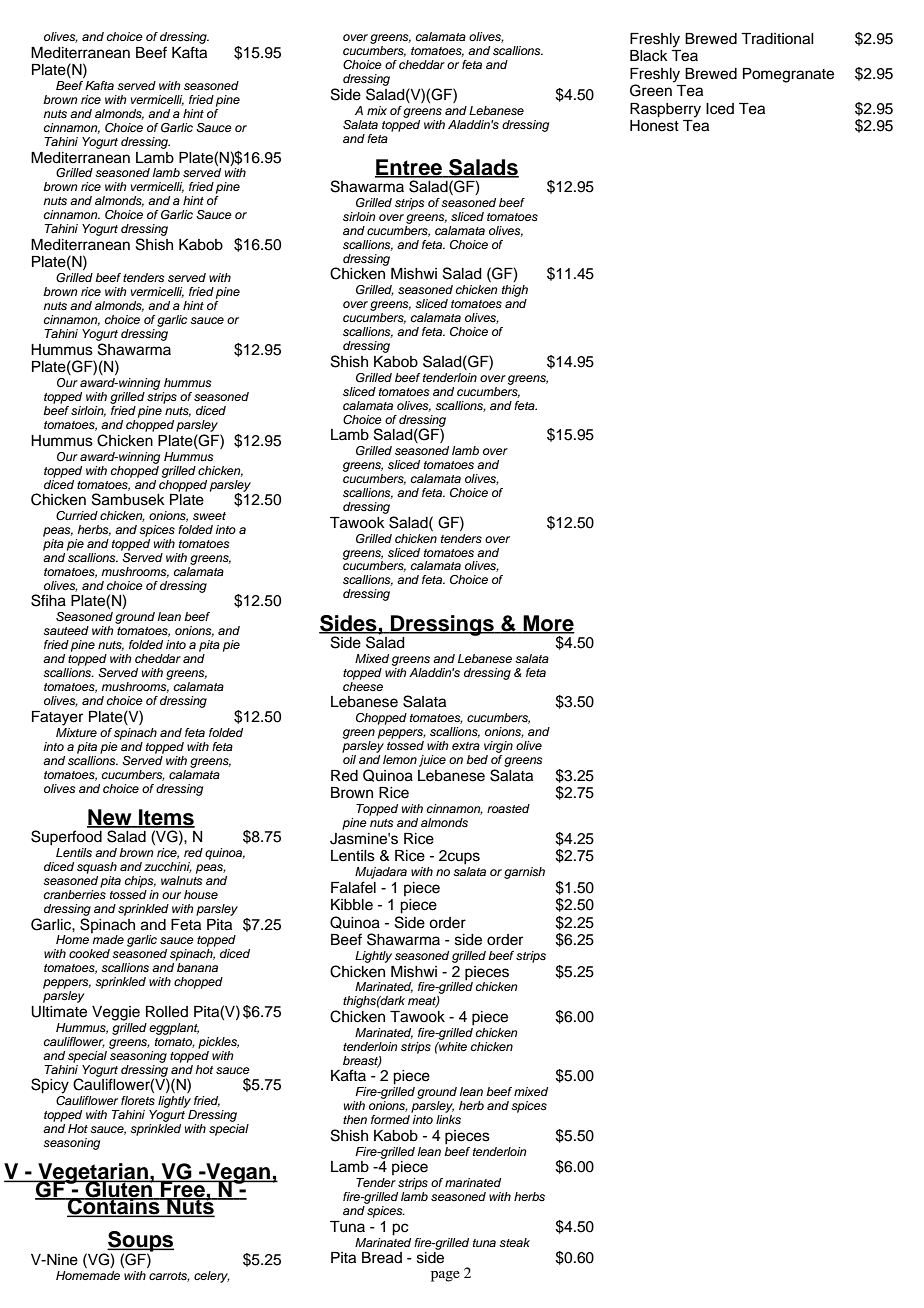  What do you see at coordinates (665, 110) in the page?
I see `Raspberry` at bounding box center [665, 110].
